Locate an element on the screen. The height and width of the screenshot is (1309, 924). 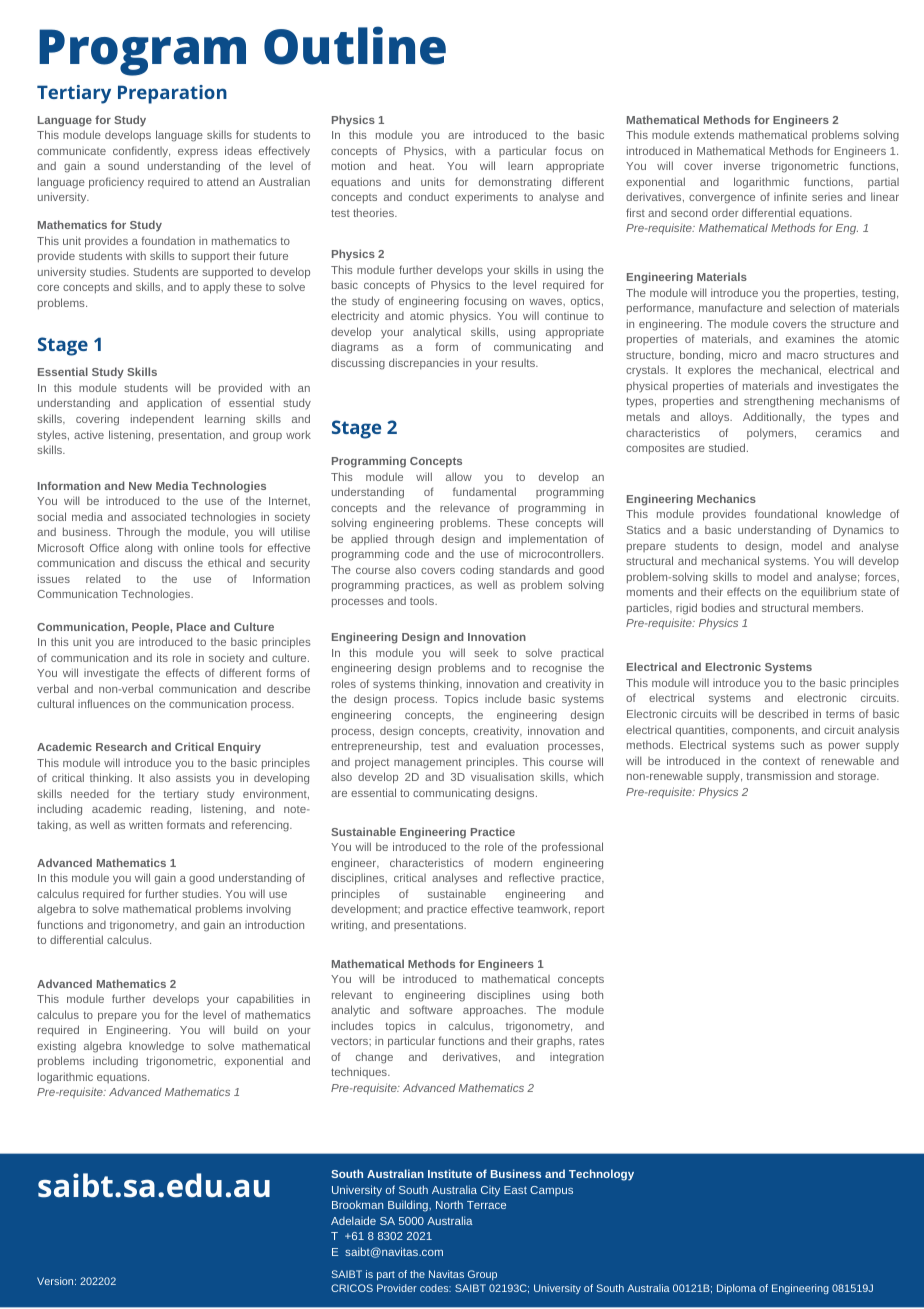
heat is located at coordinates (422, 165).
